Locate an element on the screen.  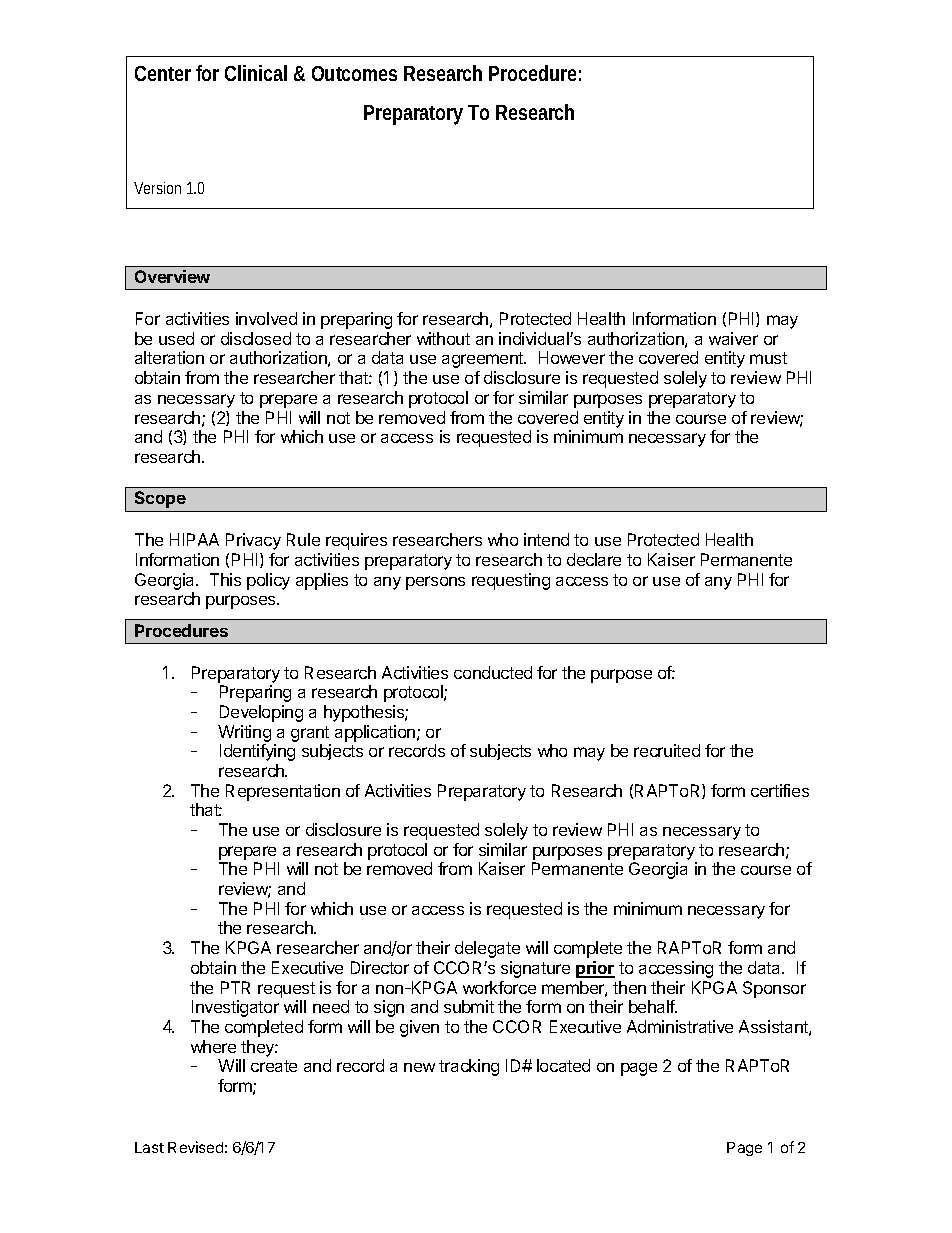
waiver is located at coordinates (733, 338).
